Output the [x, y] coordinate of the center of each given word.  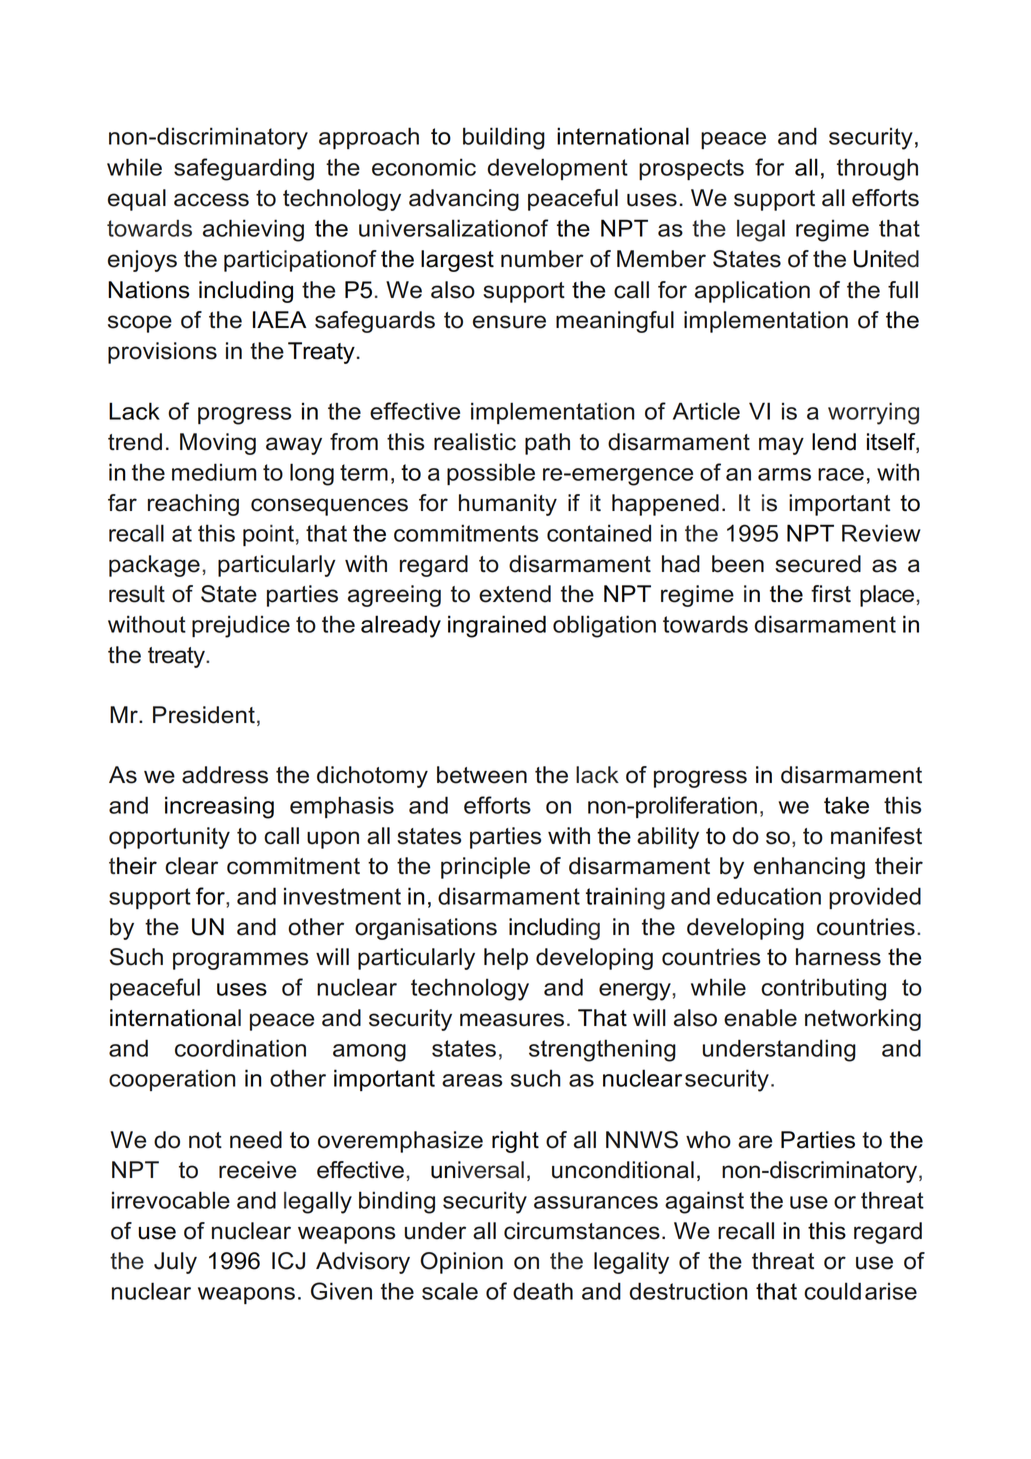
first [831, 594]
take [846, 805]
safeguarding [244, 169]
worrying [873, 413]
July [175, 1263]
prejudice [241, 626]
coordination [240, 1048]
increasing [219, 807]
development [557, 169]
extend [515, 594]
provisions [162, 353]
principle [485, 868]
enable [760, 1018]
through [877, 169]
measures [512, 1020]
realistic [475, 442]
